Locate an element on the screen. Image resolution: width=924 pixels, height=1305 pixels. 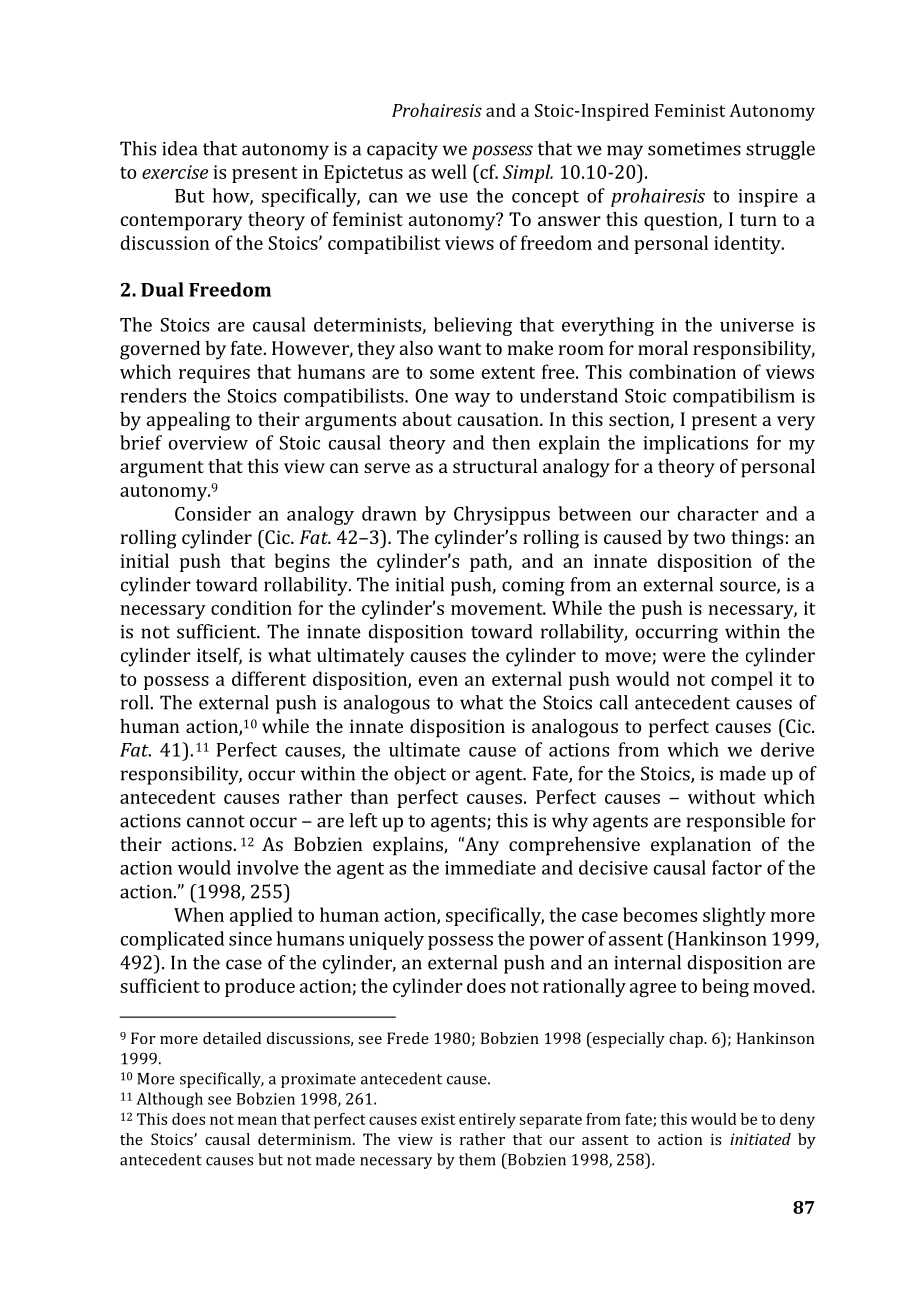
even is located at coordinates (438, 681).
